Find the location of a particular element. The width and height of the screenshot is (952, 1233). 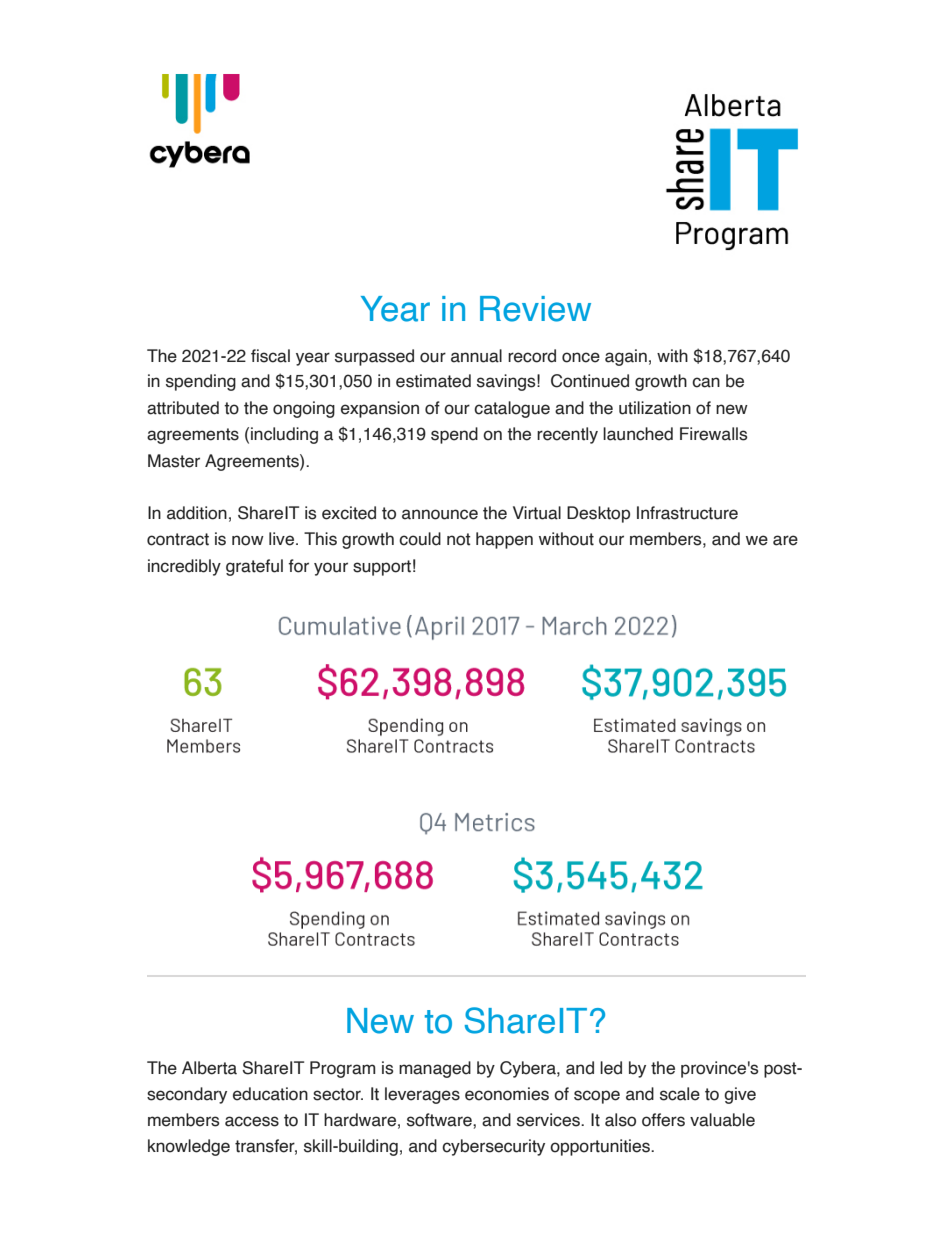

managed is located at coordinates (435, 1069).
